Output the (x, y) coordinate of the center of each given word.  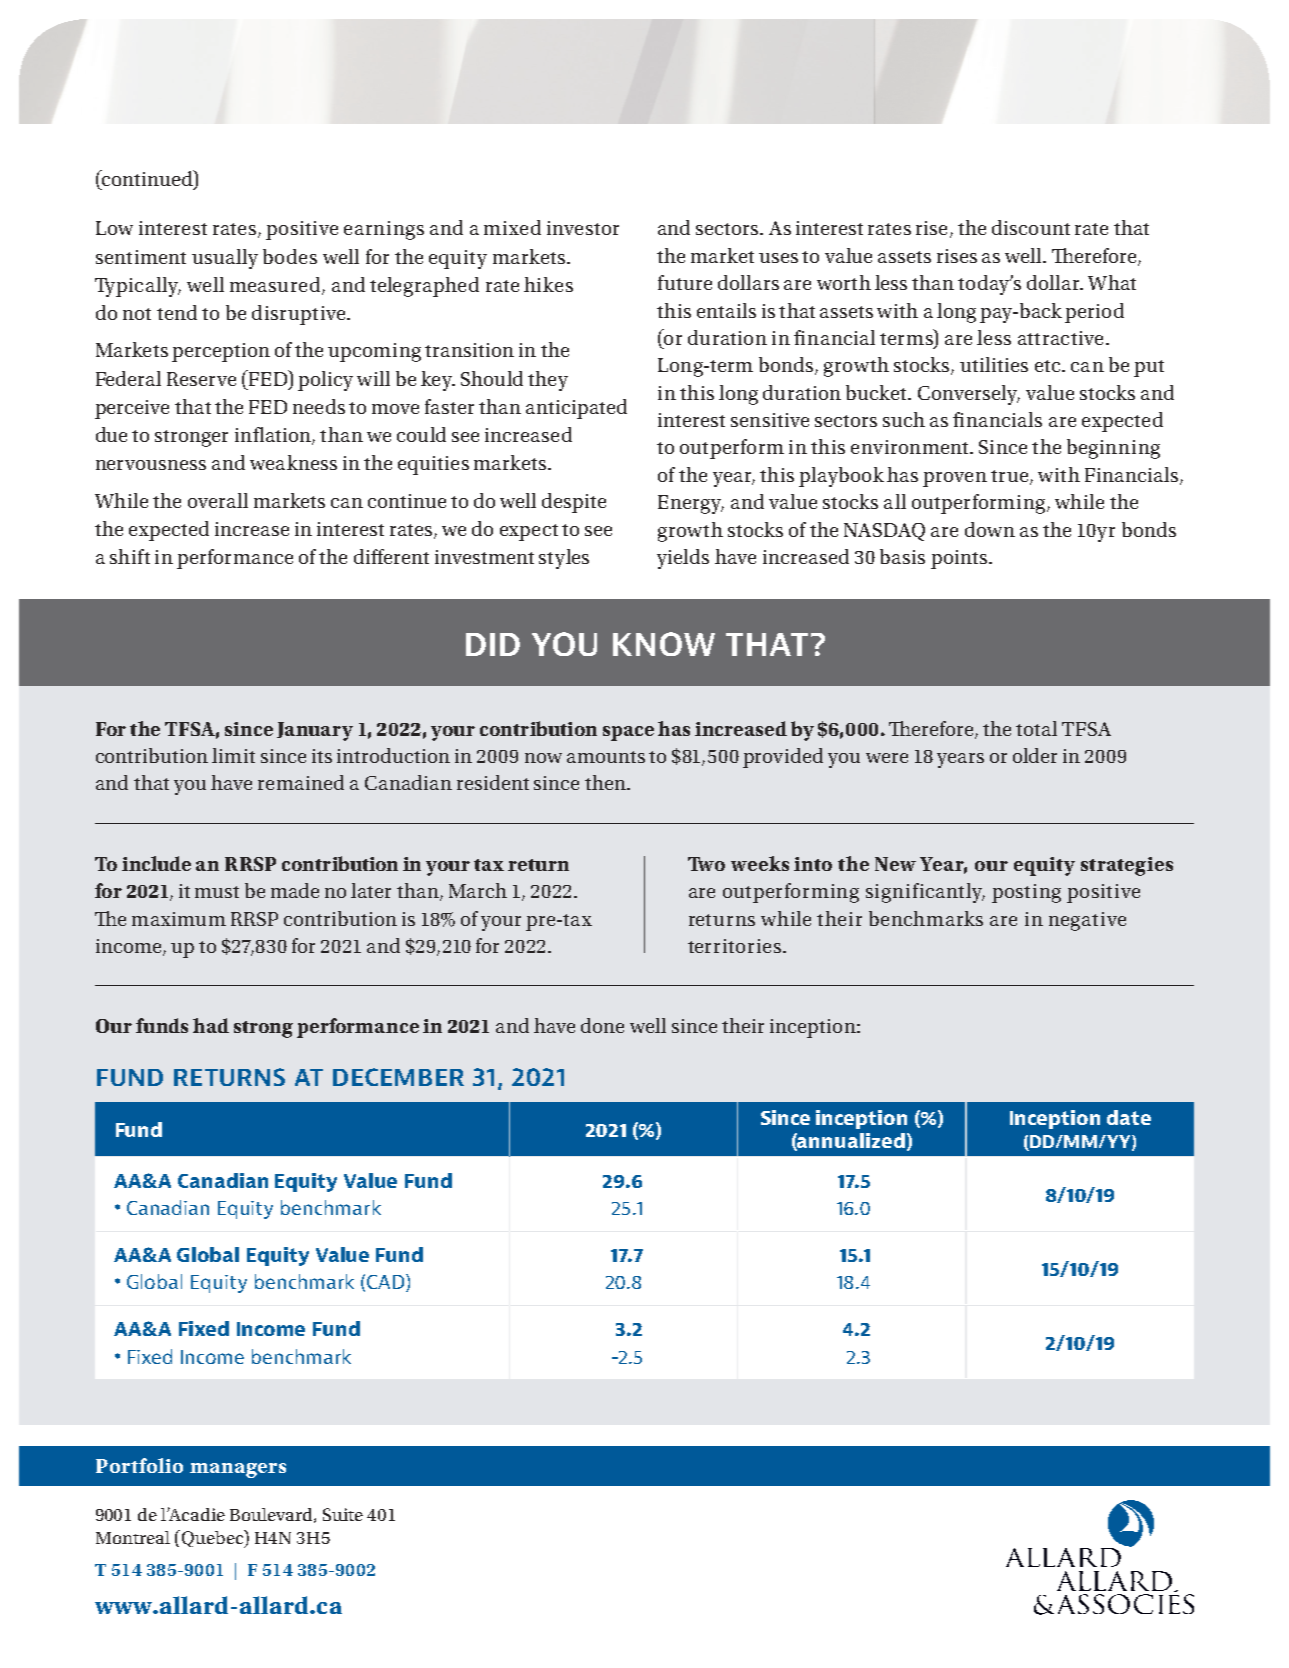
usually (225, 259)
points (960, 559)
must (217, 892)
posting (1026, 893)
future (685, 282)
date (1129, 1117)
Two (706, 864)
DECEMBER (398, 1077)
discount (1031, 227)
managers (238, 1470)
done (602, 1025)
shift (130, 556)
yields (683, 559)
